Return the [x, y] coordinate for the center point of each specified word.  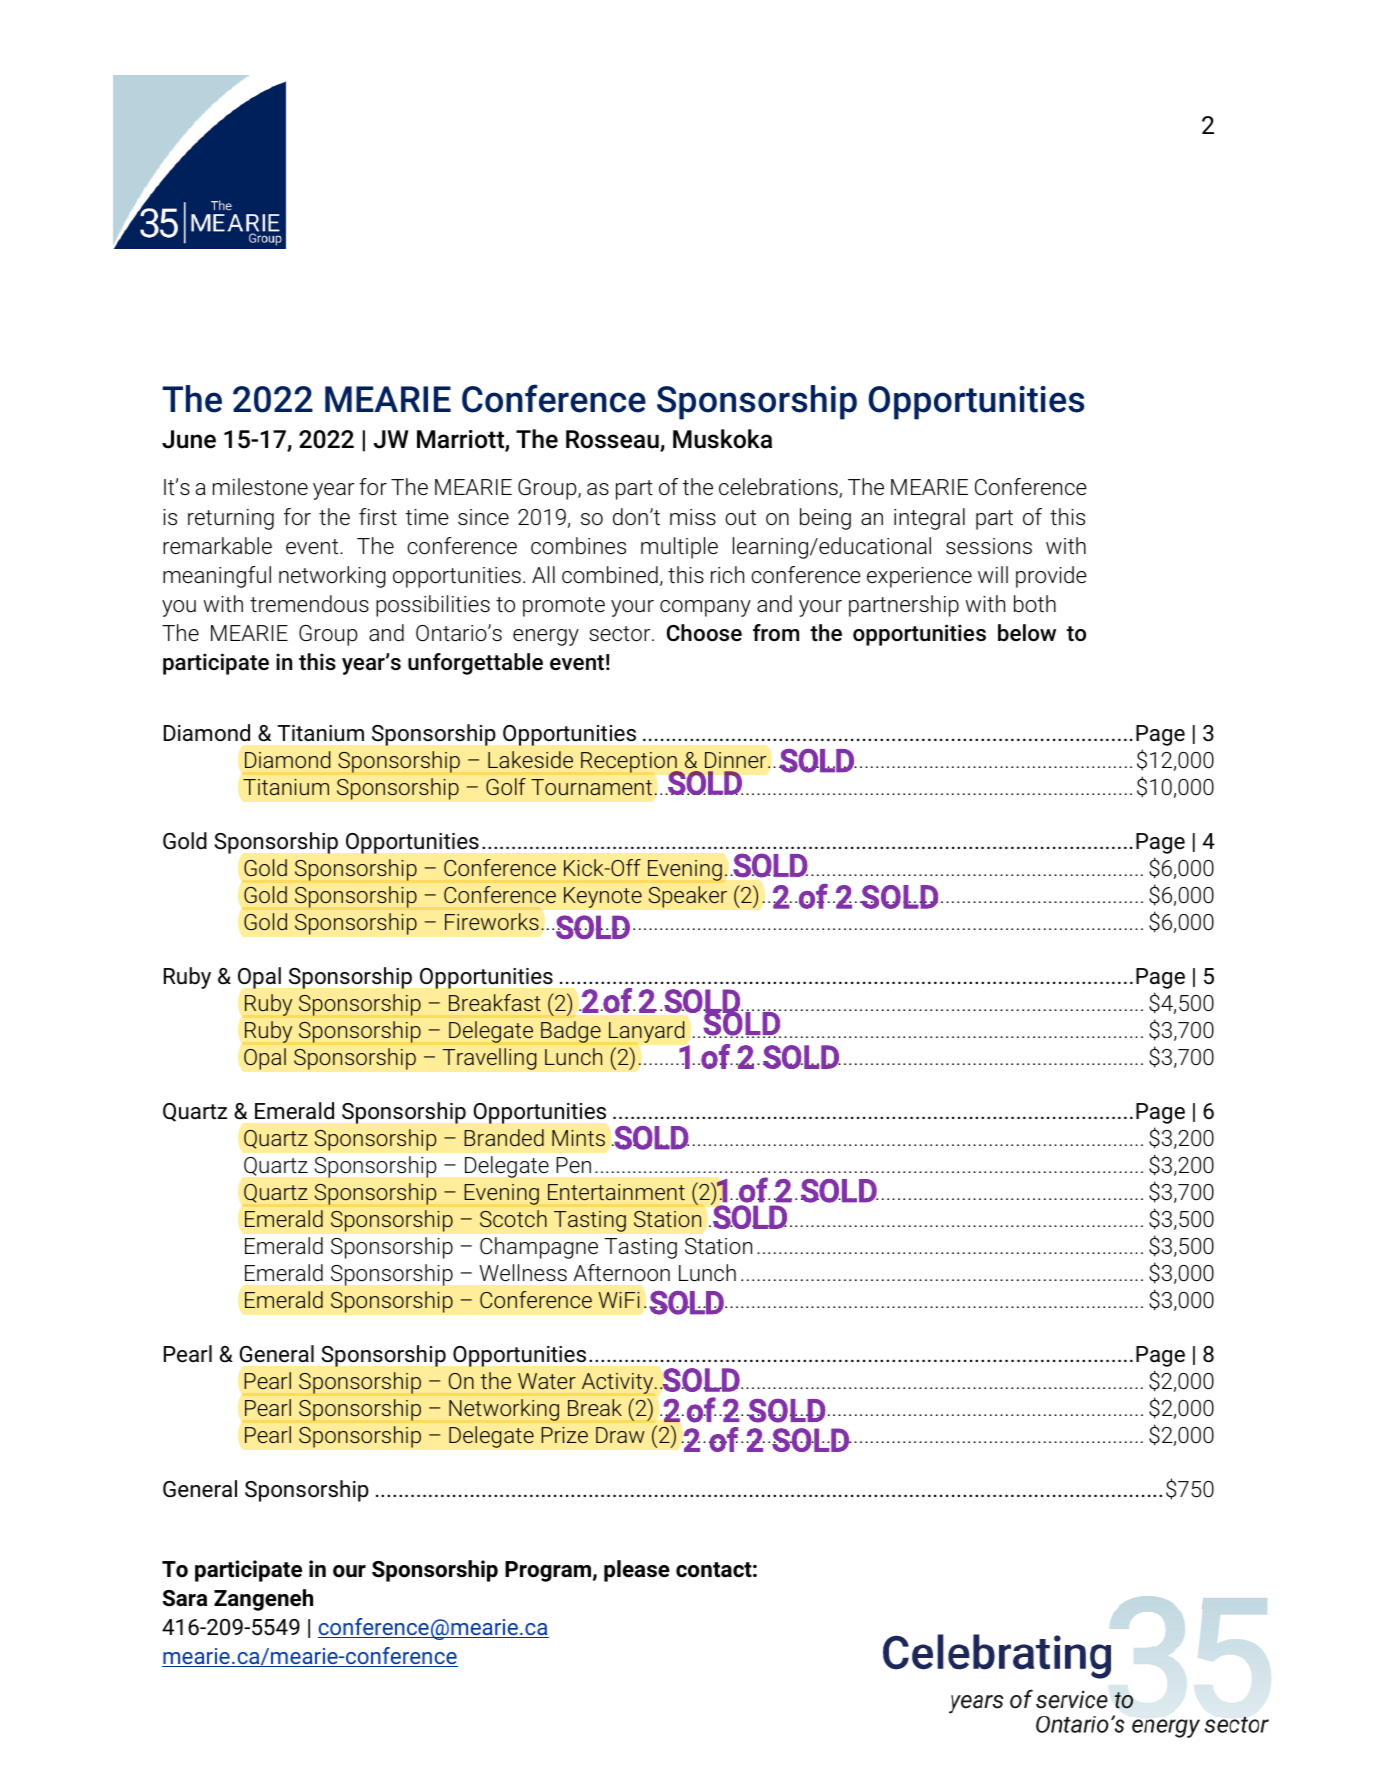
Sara [185, 1598]
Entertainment [616, 1192]
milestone [260, 487]
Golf [506, 786]
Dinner [737, 760]
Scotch [513, 1218]
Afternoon [621, 1272]
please [637, 1571]
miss [693, 517]
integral [929, 519]
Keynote [603, 897]
